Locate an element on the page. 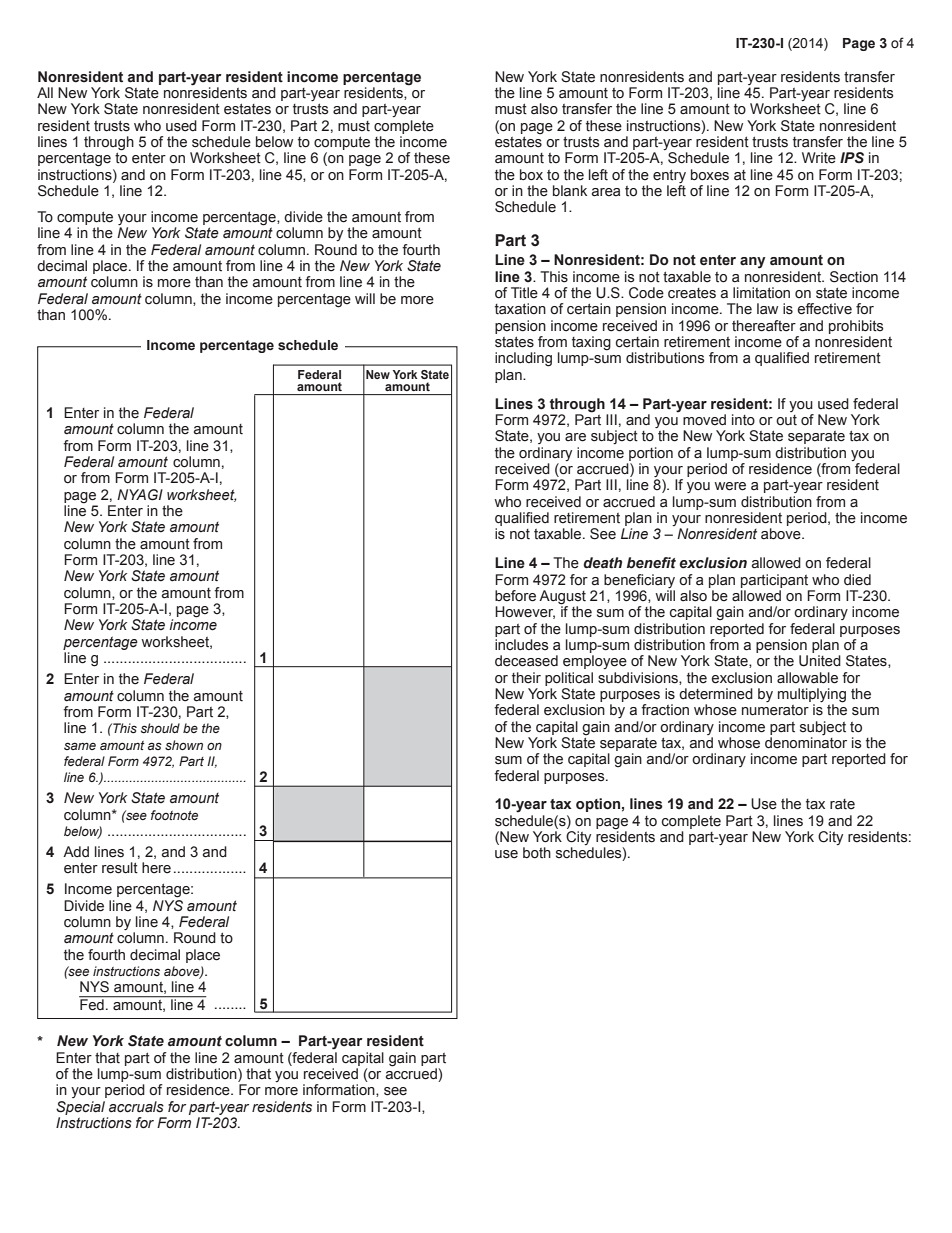 The width and height of the document is (952, 1233). Title is located at coordinates (524, 293).
